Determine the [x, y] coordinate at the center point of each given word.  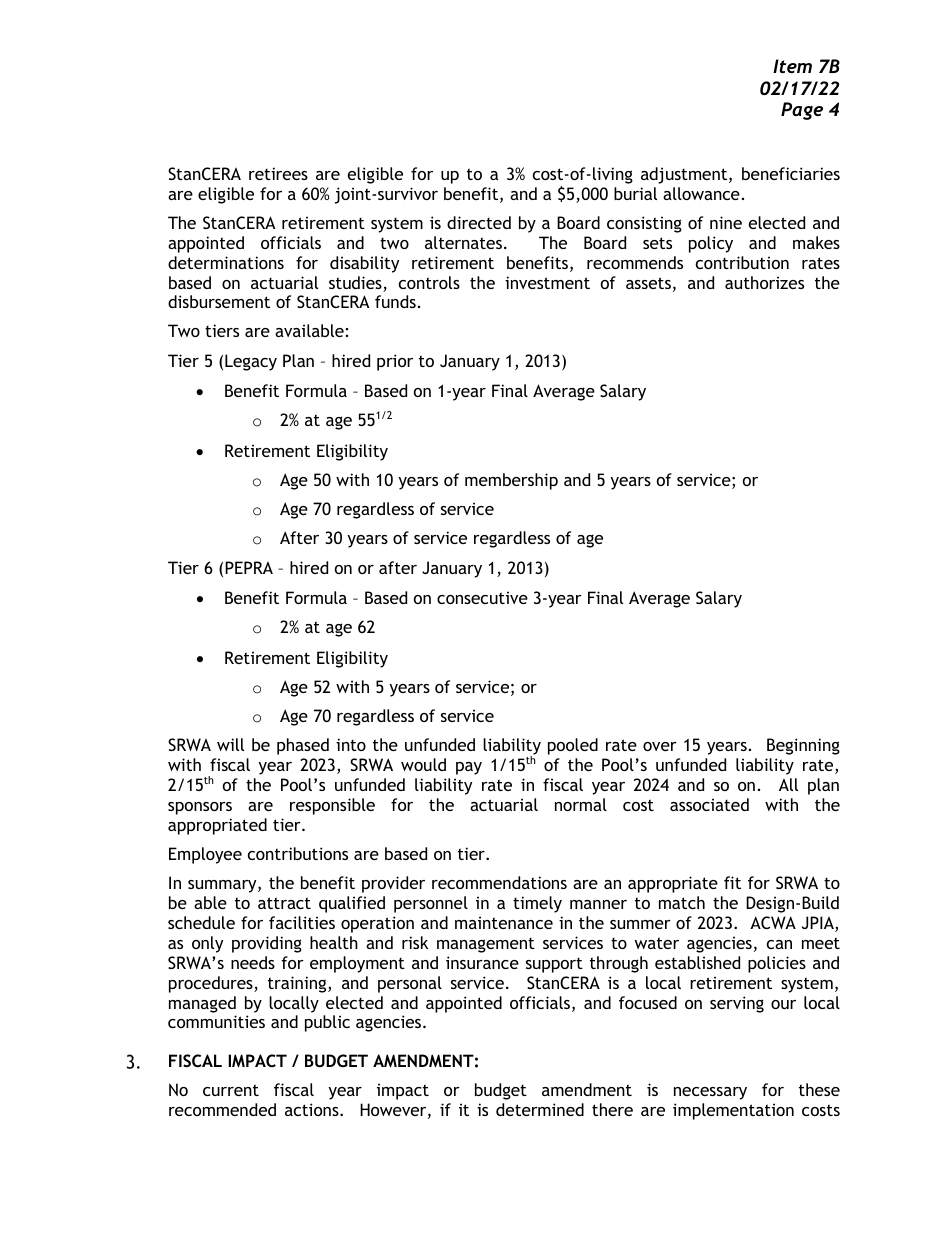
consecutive [482, 597]
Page [802, 111]
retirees [278, 173]
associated [709, 804]
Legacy [251, 362]
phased [303, 746]
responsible [332, 806]
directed [479, 222]
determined [540, 1109]
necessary [710, 1093]
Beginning [803, 746]
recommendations [499, 882]
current [231, 1090]
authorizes [764, 282]
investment [547, 282]
